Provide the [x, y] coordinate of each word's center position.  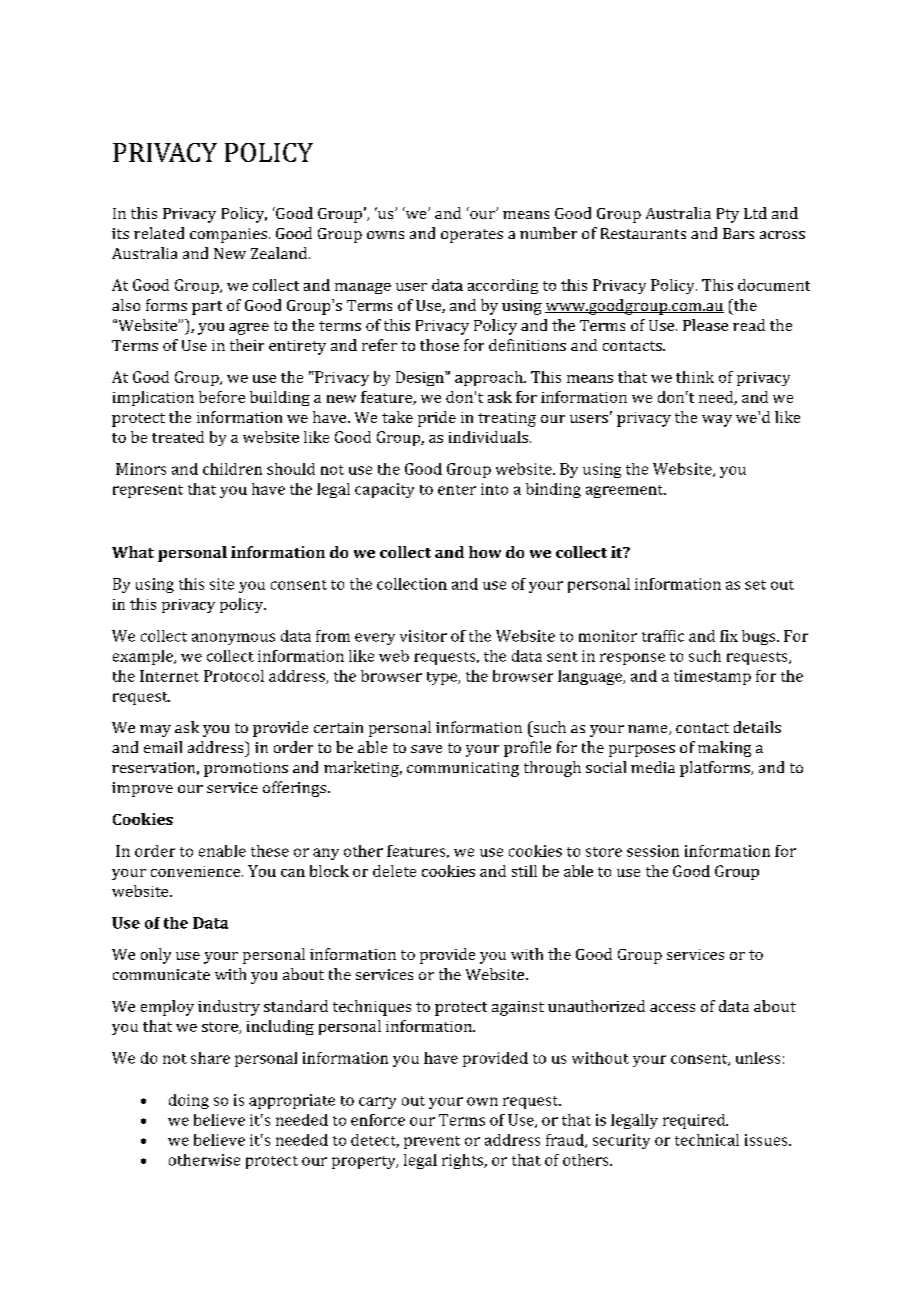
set [755, 585]
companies [228, 235]
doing [189, 1101]
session [653, 851]
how [485, 552]
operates [472, 236]
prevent [432, 1142]
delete [394, 871]
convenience [197, 871]
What [133, 552]
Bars [738, 233]
